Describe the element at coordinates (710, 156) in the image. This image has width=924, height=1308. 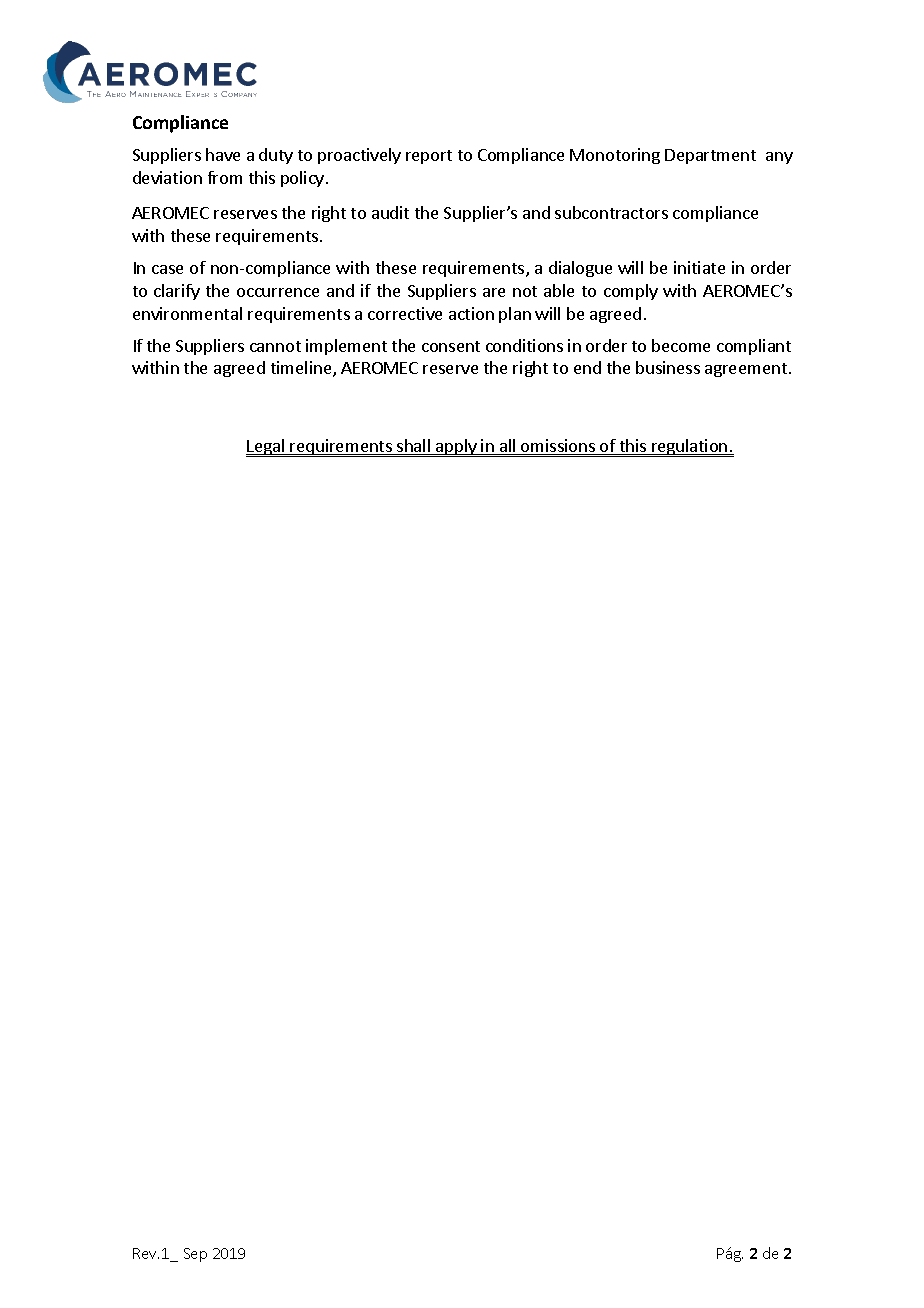
I see `Department` at that location.
